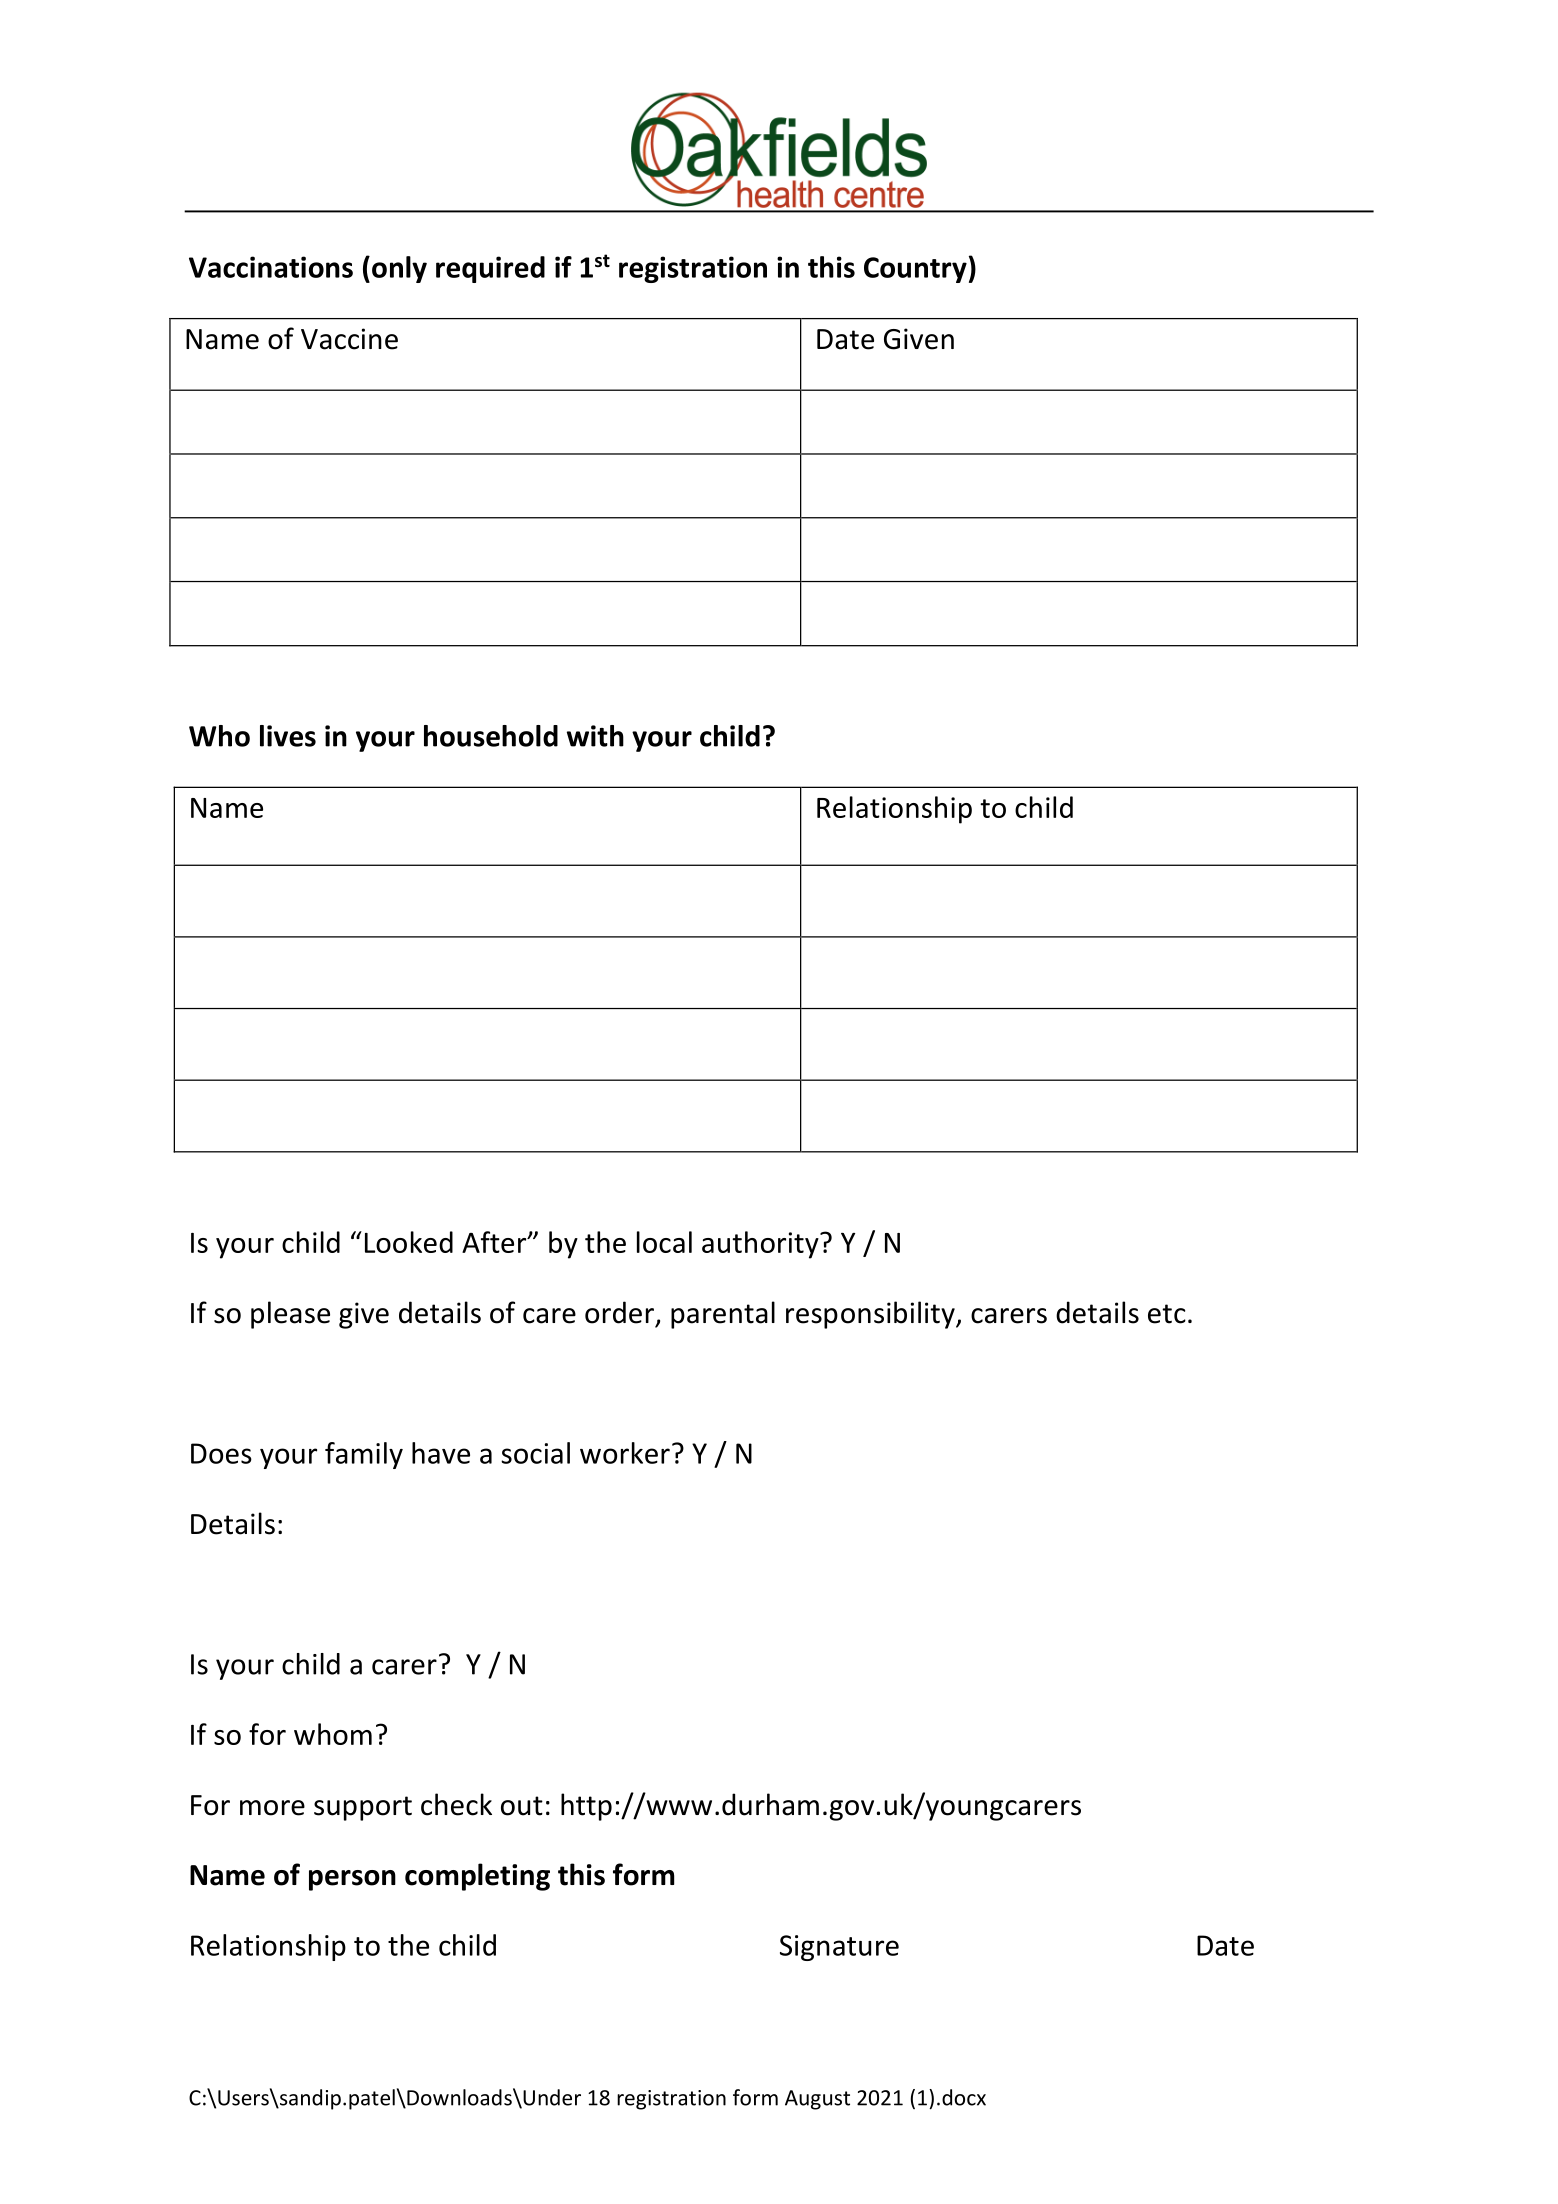 This screenshot has height=2204, width=1558. Describe the element at coordinates (723, 1315) in the screenshot. I see `parental` at that location.
